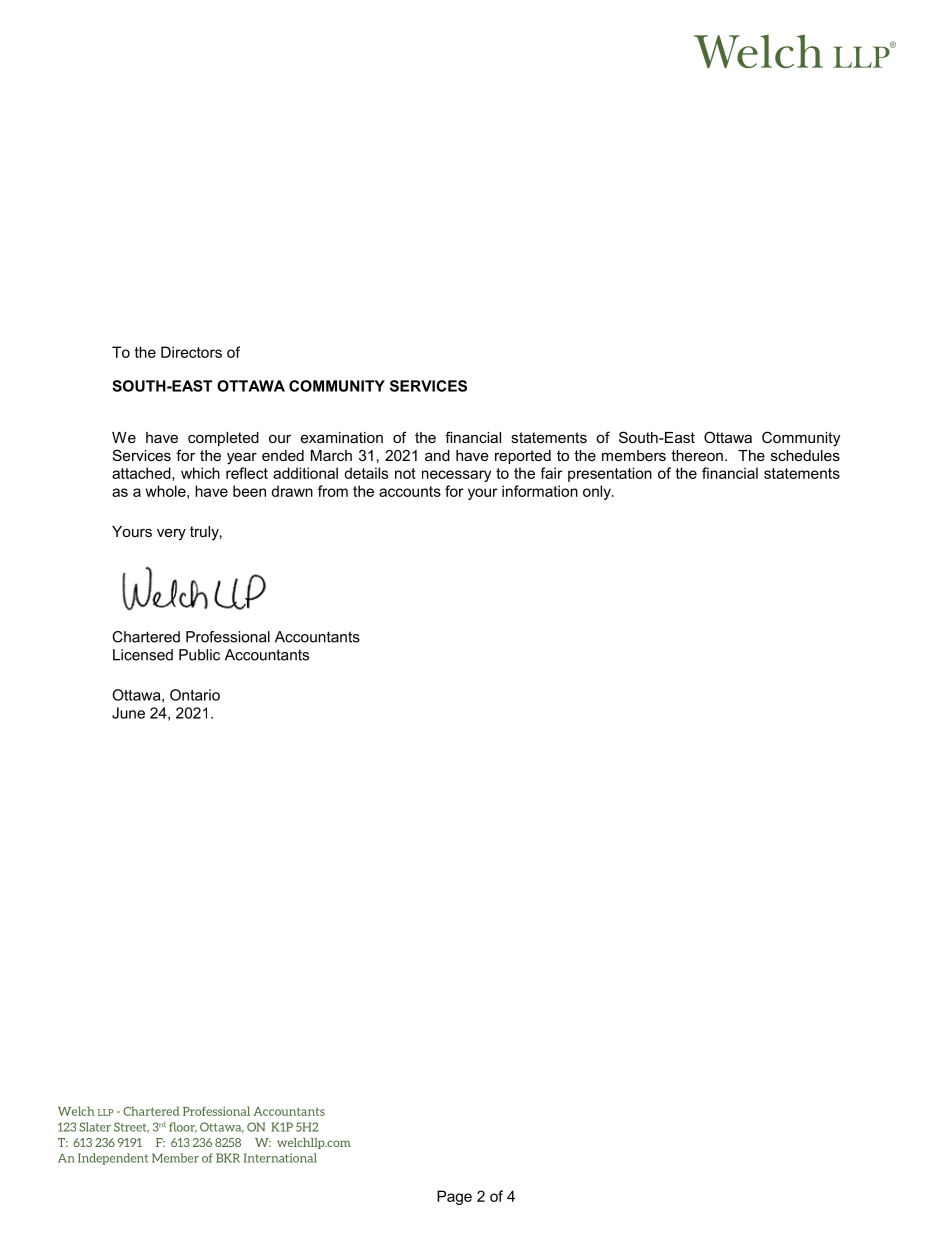  What do you see at coordinates (454, 1197) in the screenshot?
I see `Page` at bounding box center [454, 1197].
